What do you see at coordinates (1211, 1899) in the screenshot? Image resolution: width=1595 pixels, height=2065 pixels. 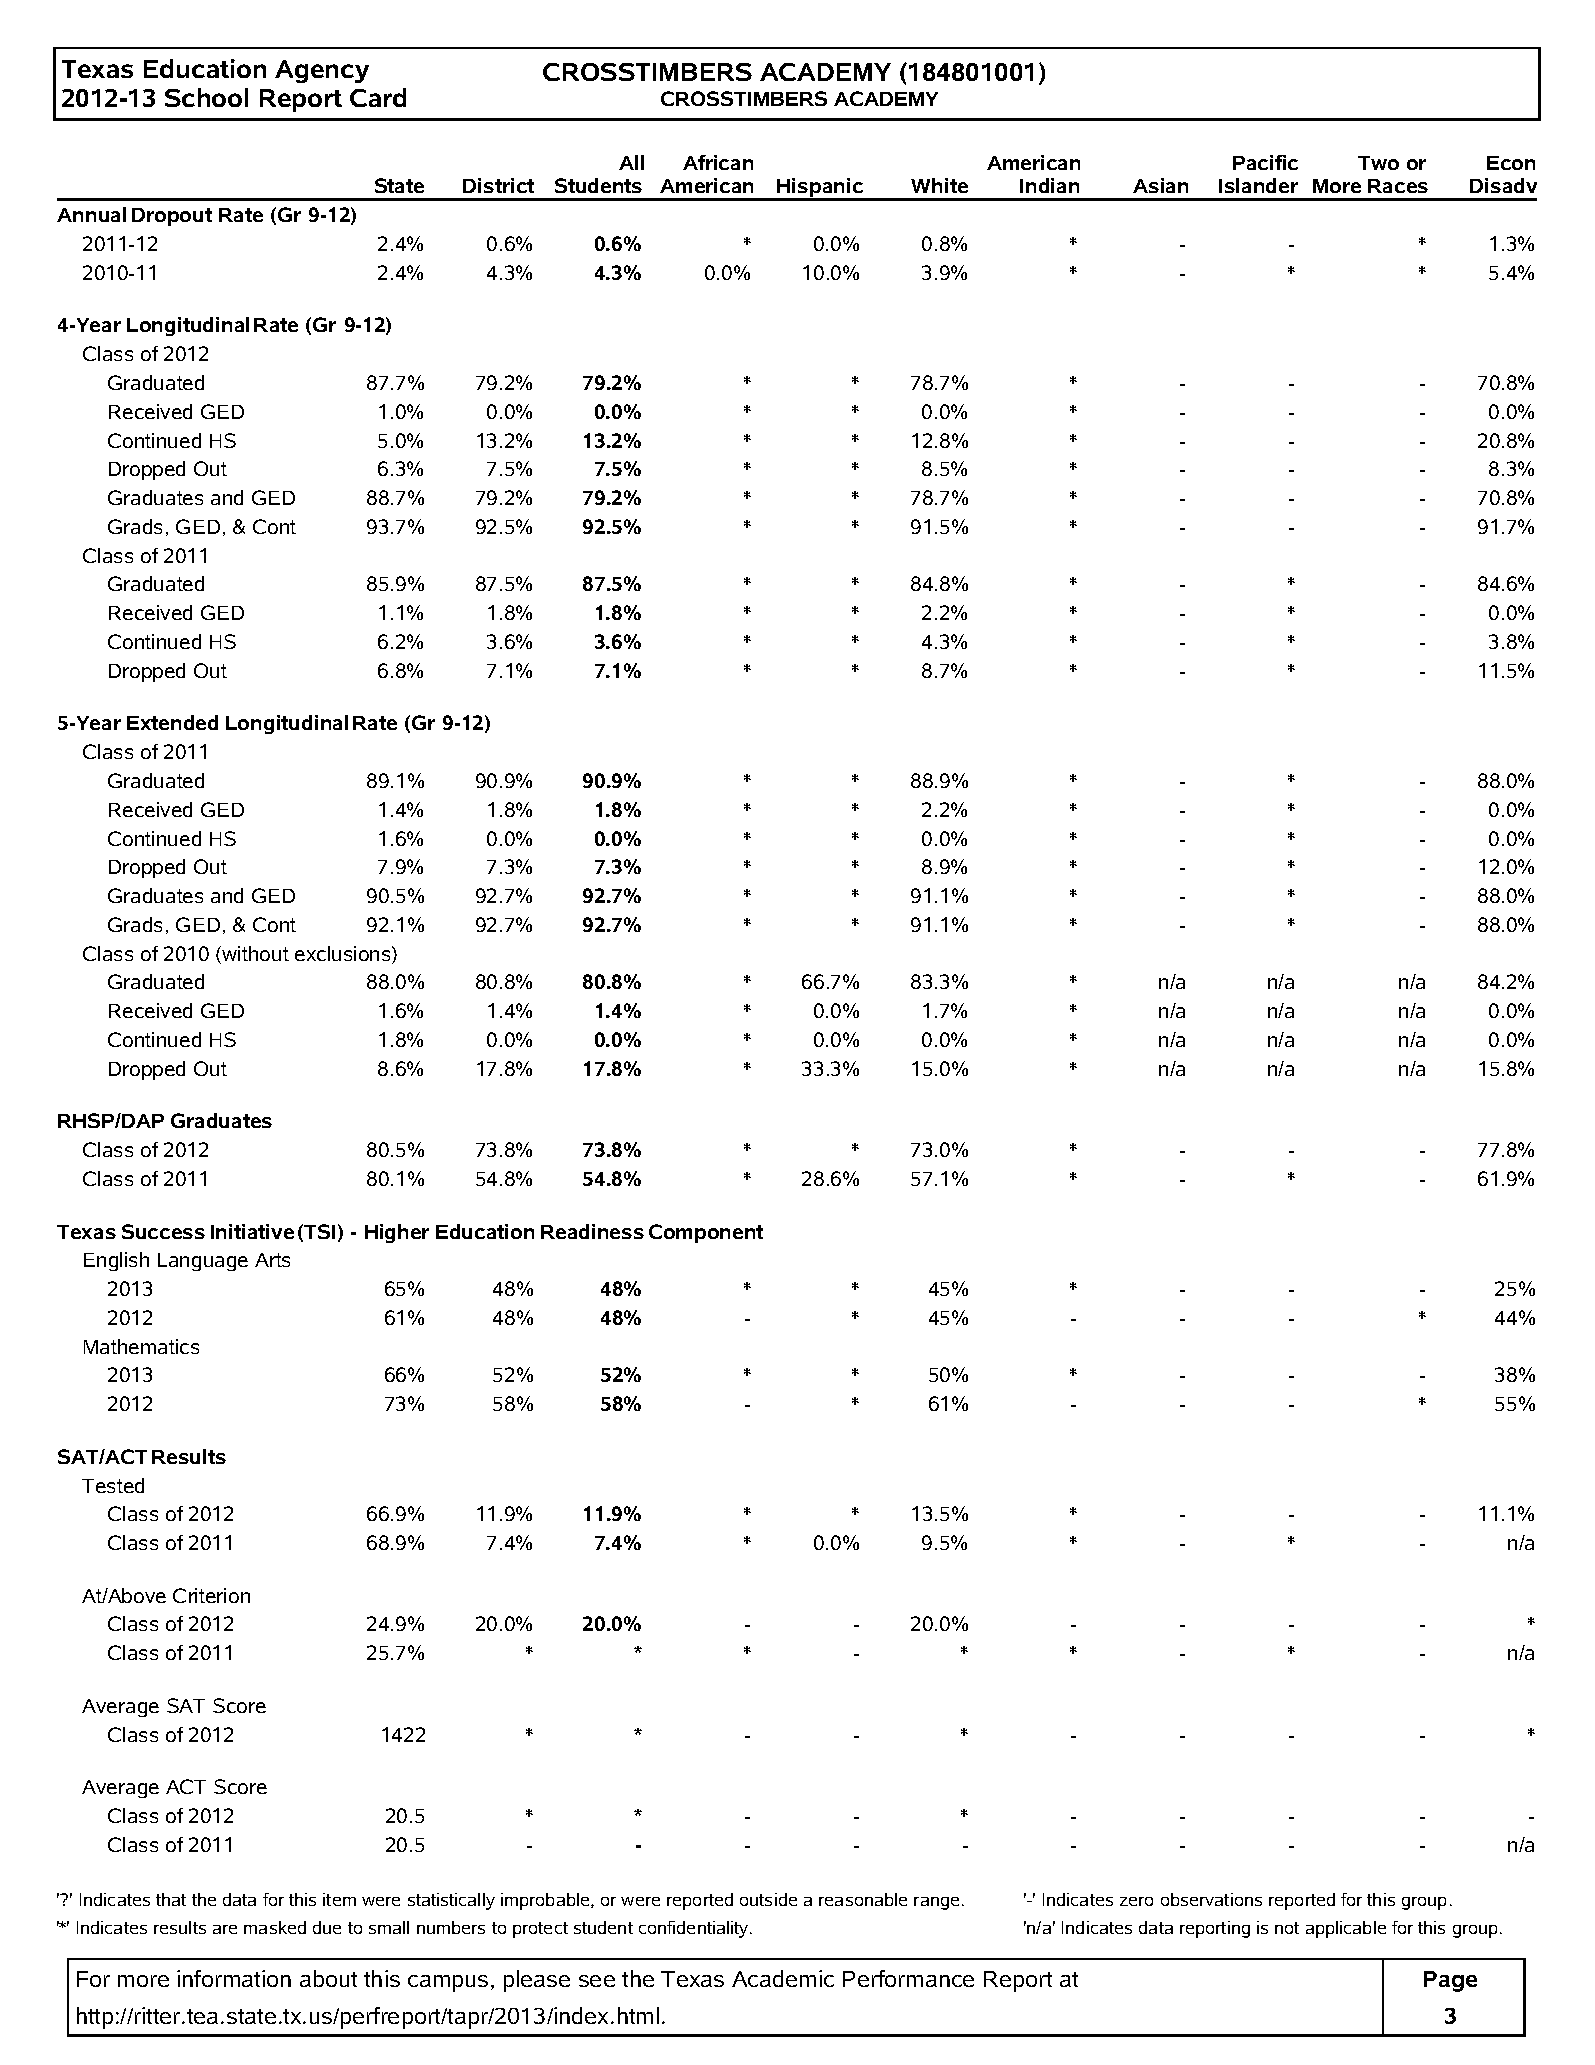 I see `observations` at bounding box center [1211, 1899].
